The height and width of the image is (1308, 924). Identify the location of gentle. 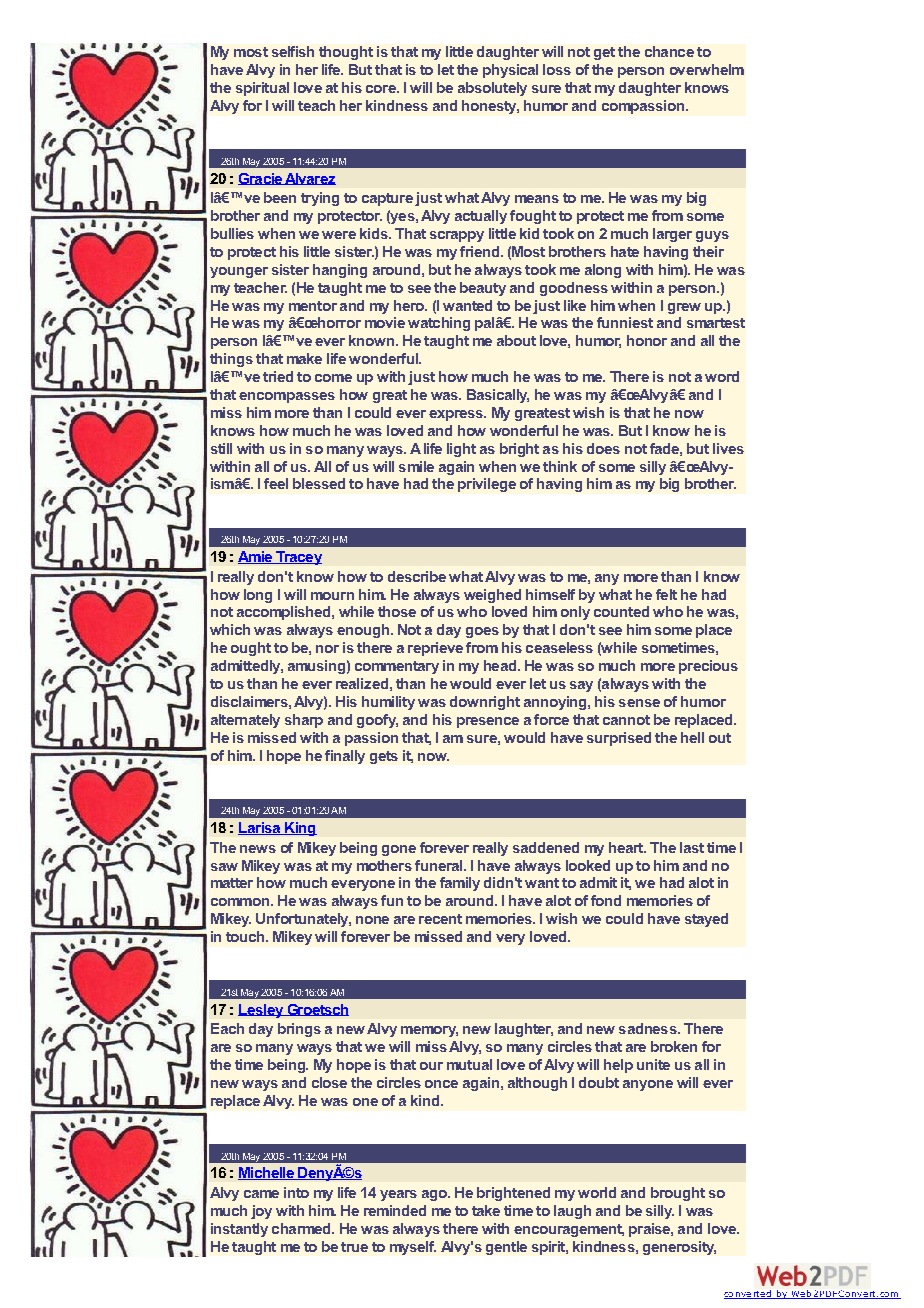
(506, 1248).
